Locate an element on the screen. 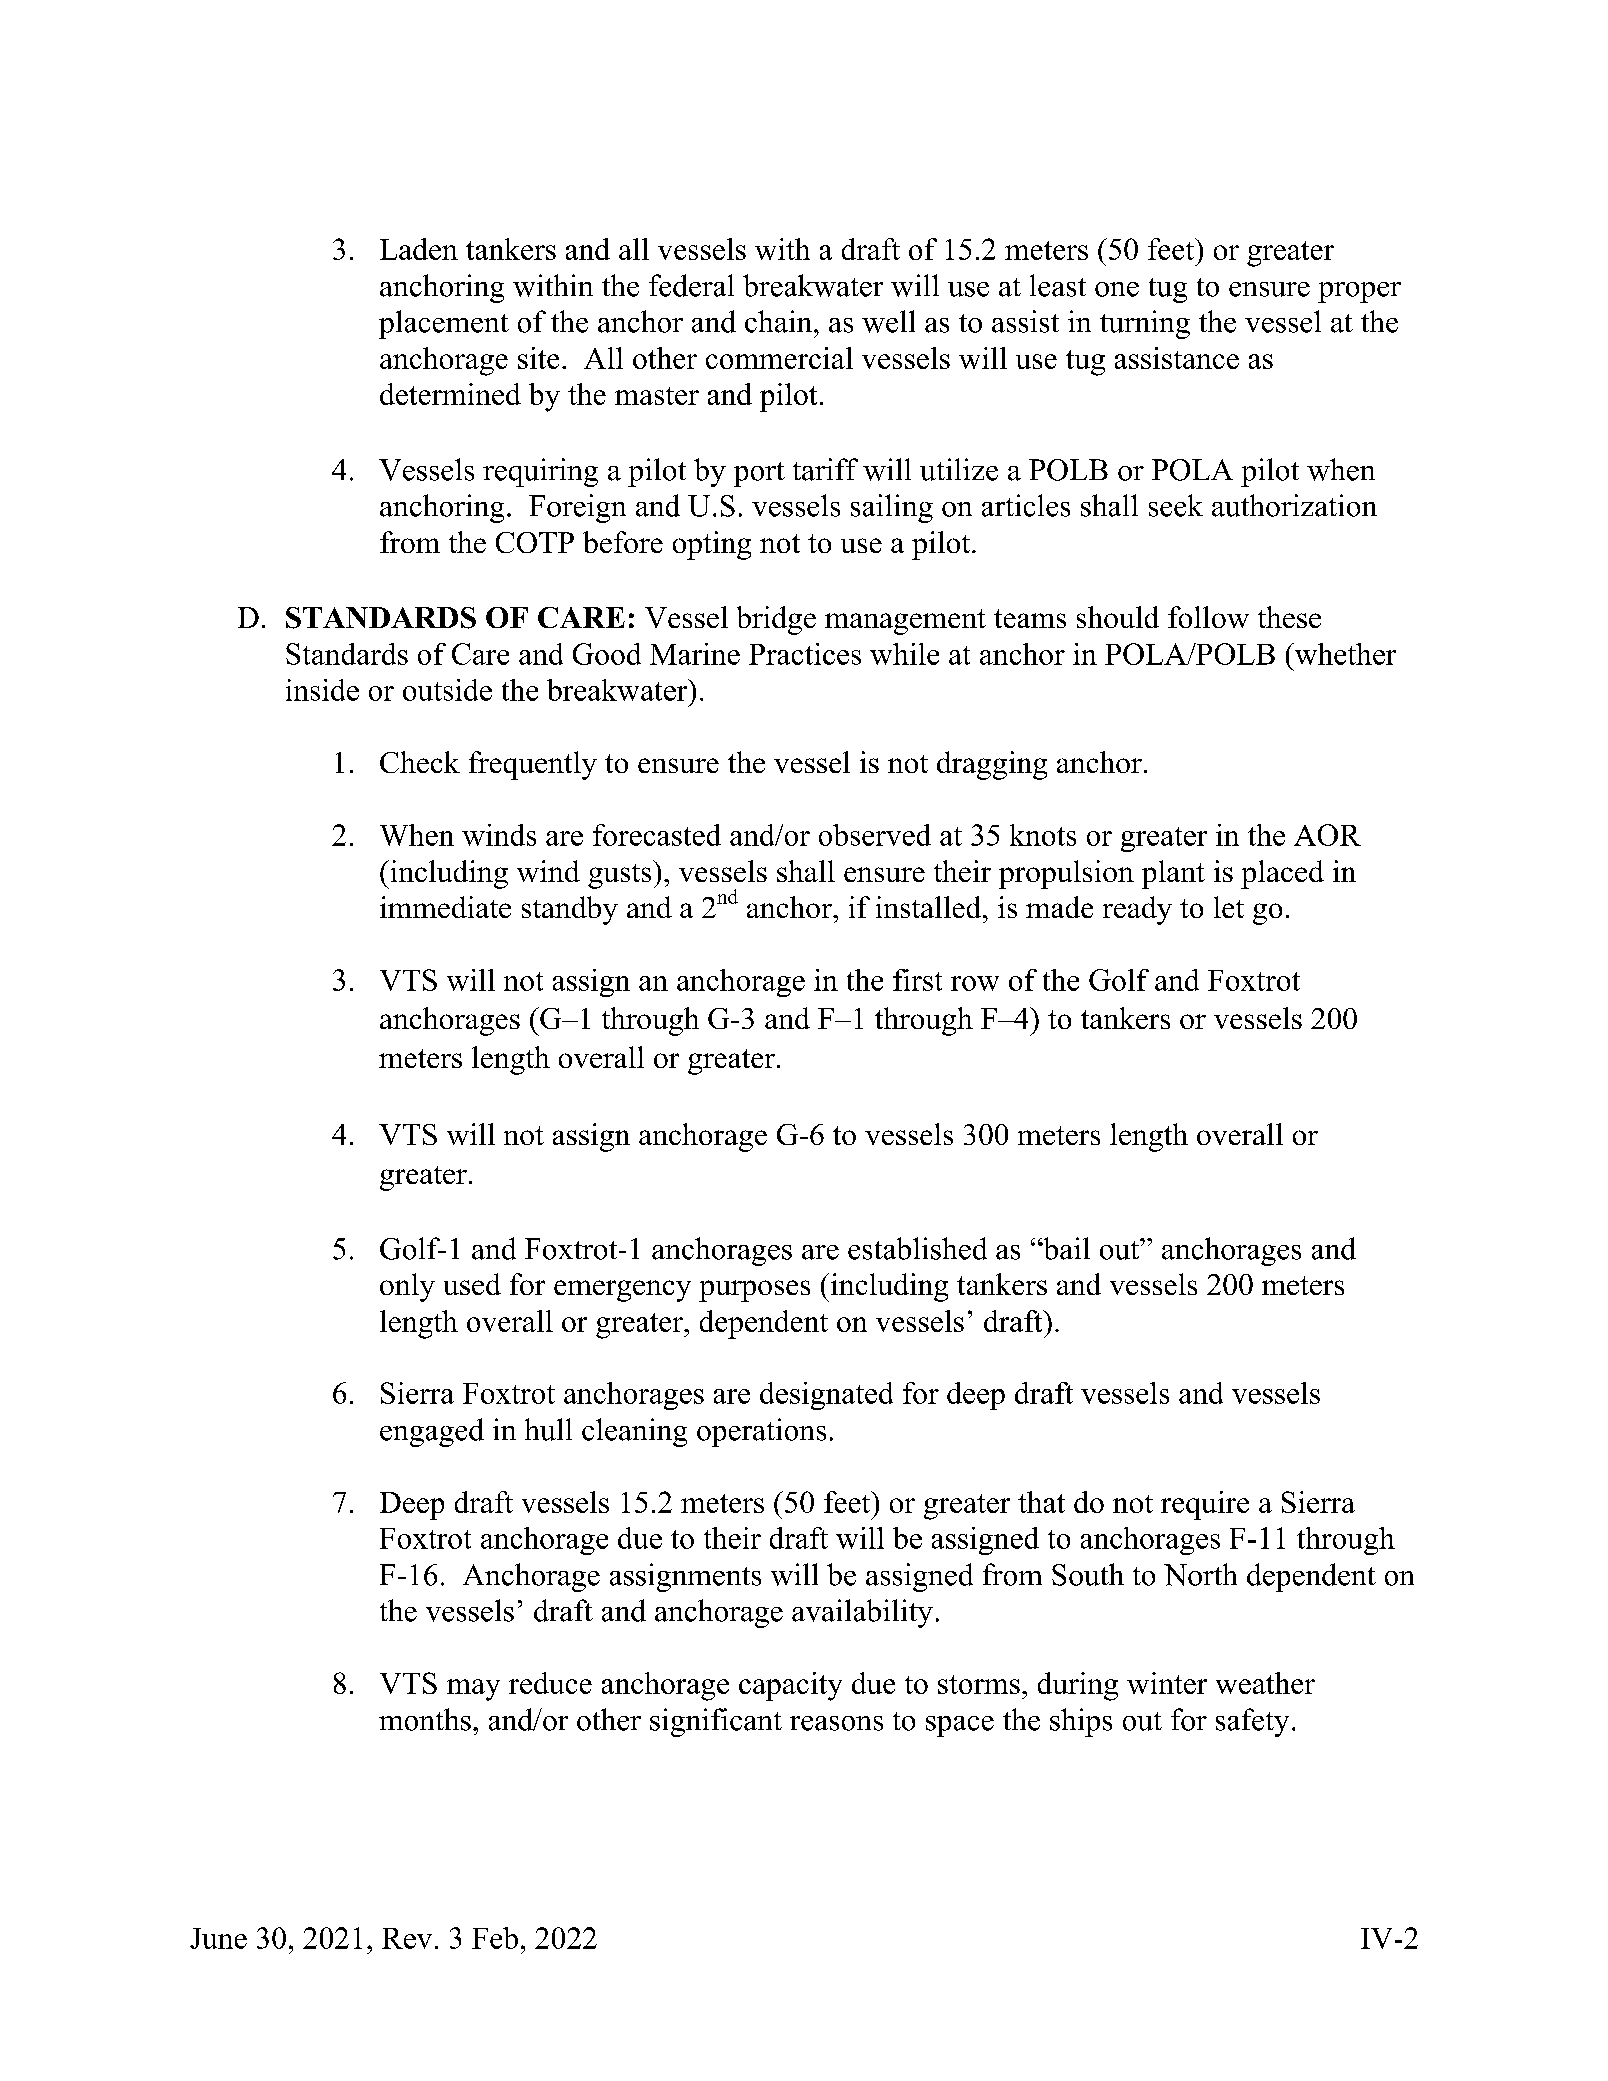 Image resolution: width=1608 pixels, height=2081 pixels. Check is located at coordinates (420, 762).
